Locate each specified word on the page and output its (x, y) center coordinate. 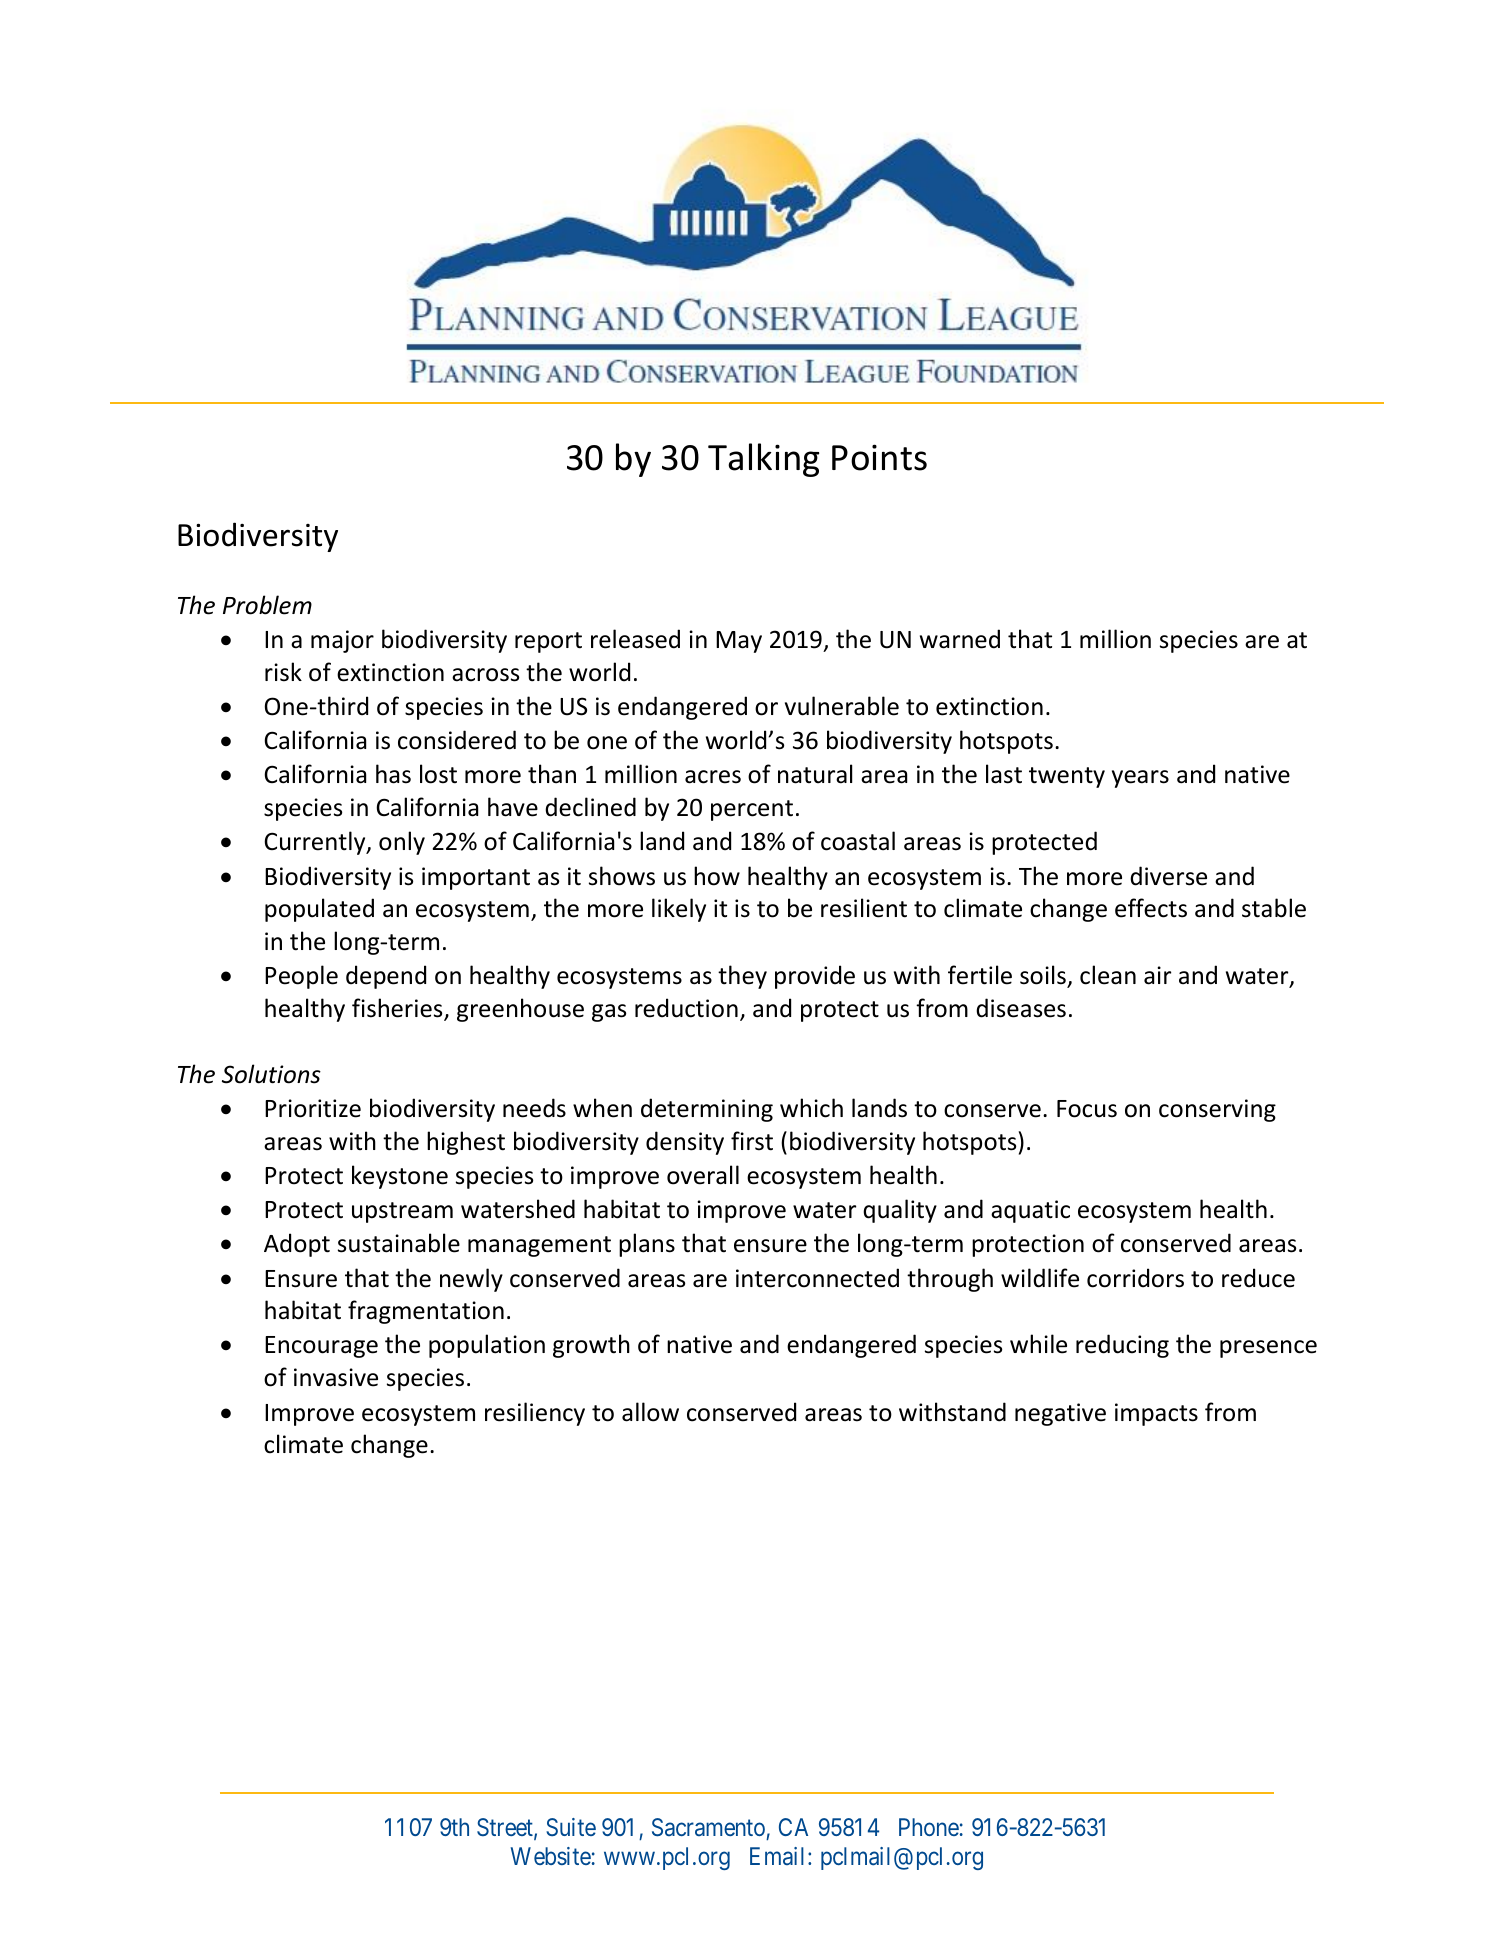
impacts (1156, 1414)
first (752, 1141)
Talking (763, 460)
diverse (1168, 876)
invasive (336, 1377)
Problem (267, 605)
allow (650, 1412)
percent (752, 810)
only (402, 843)
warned (960, 639)
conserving (1217, 1110)
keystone (400, 1177)
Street (506, 1828)
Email (779, 1856)
